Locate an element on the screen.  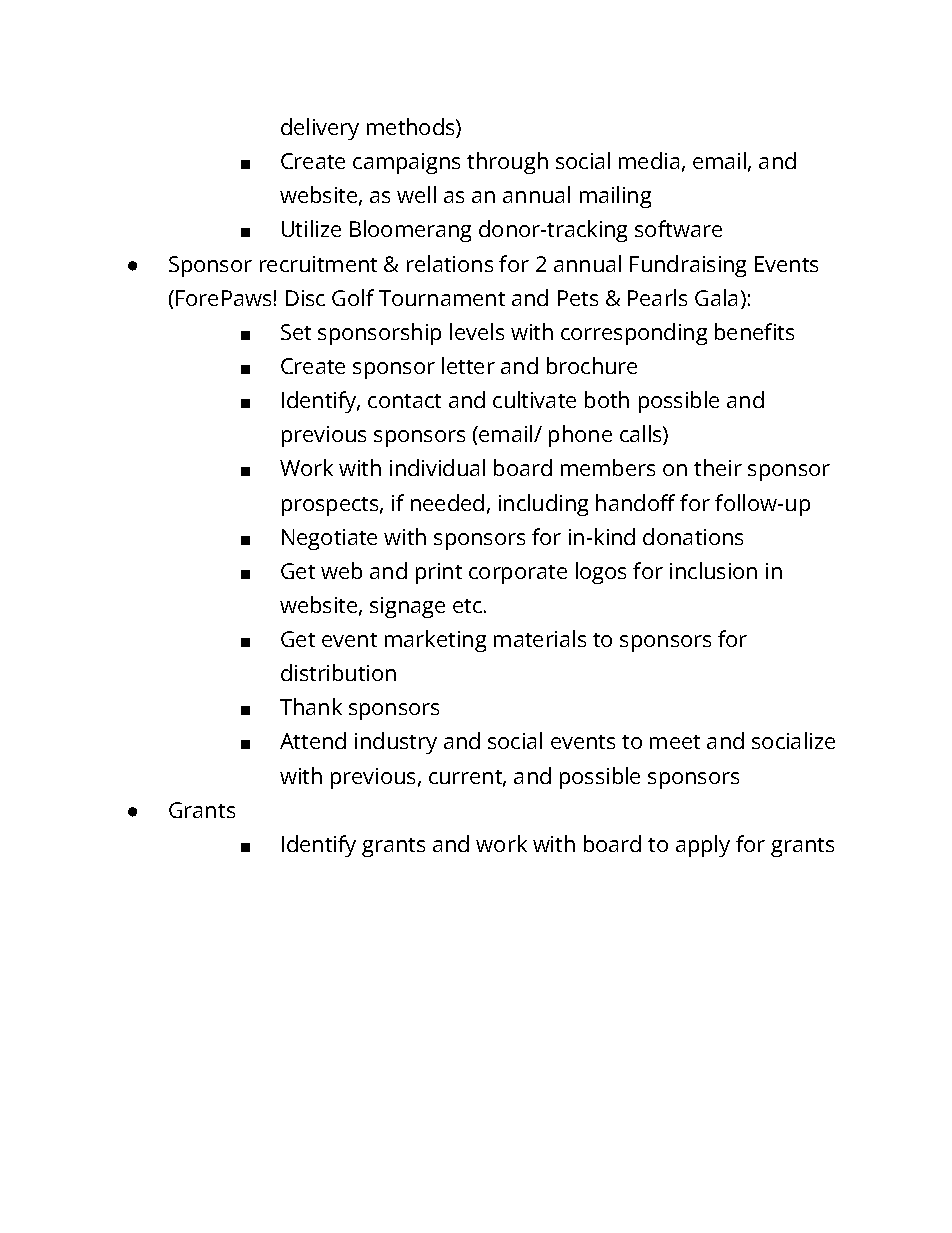
levels is located at coordinates (477, 331).
